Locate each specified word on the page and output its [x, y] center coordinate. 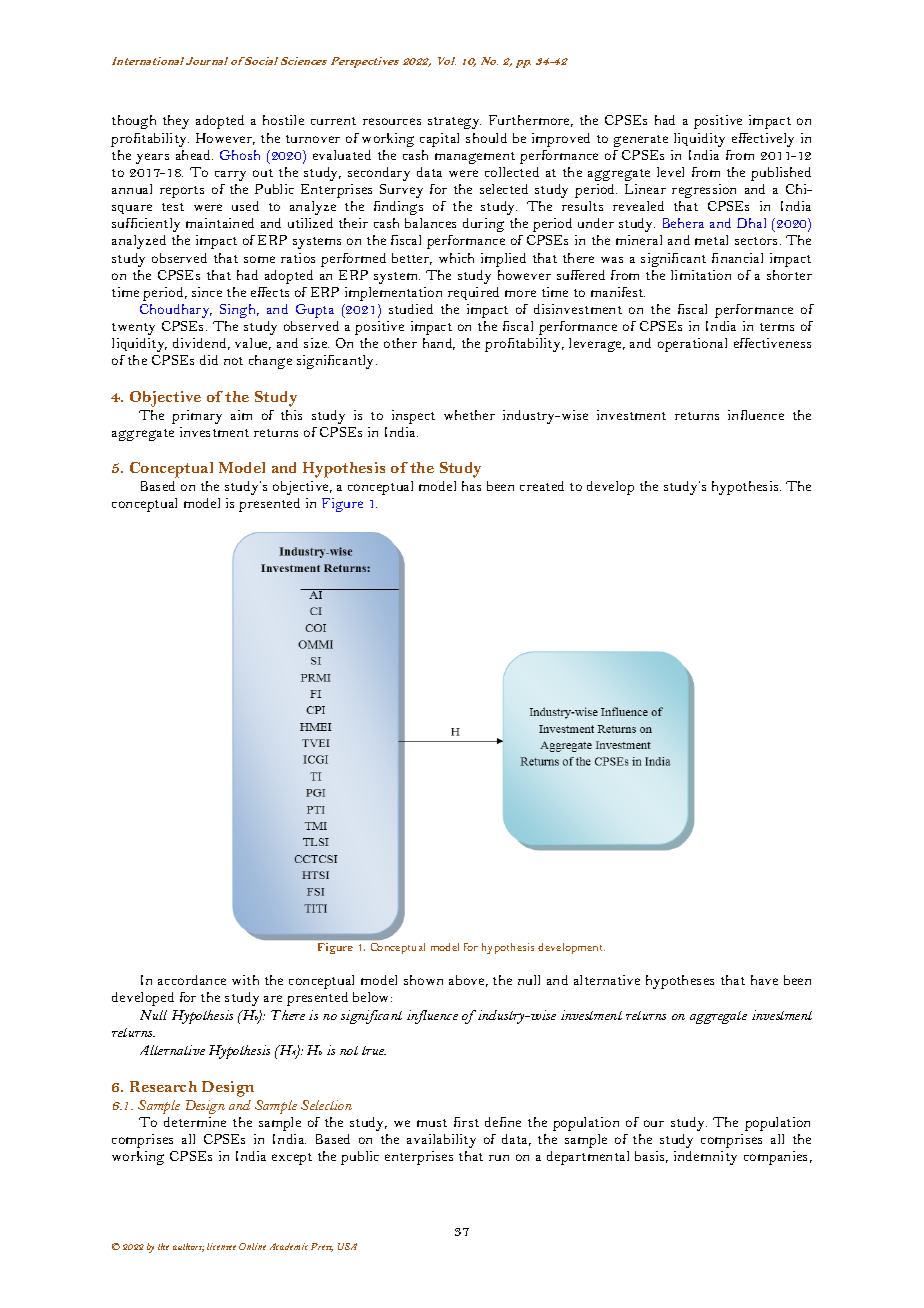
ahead [194, 155]
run [499, 1158]
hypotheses [680, 982]
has [471, 486]
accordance [192, 980]
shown [423, 980]
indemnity [705, 1158]
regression [704, 191]
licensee [221, 1246]
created [542, 486]
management [475, 158]
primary [197, 417]
